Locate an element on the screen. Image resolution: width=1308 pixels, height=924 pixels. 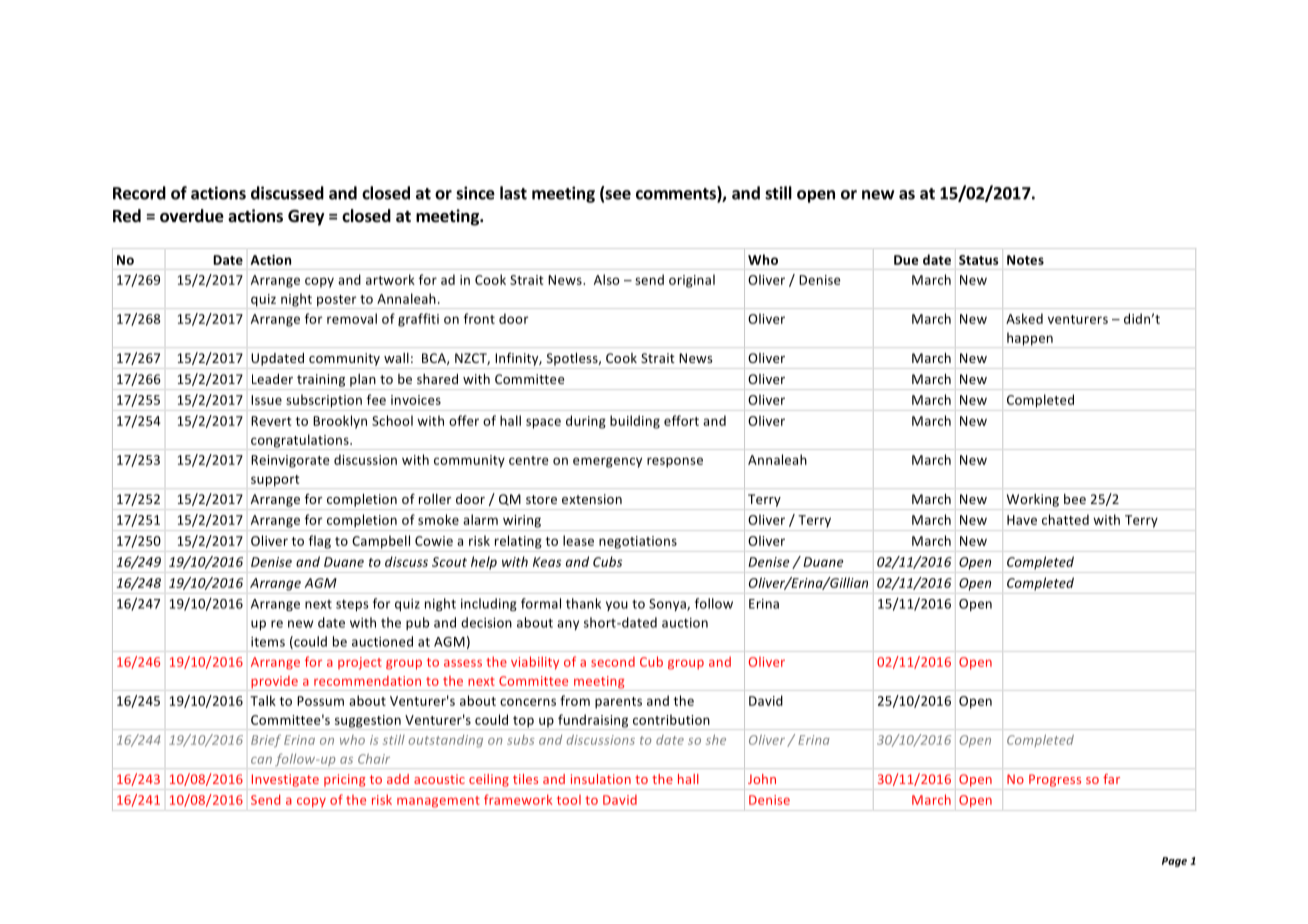
tool is located at coordinates (569, 800).
